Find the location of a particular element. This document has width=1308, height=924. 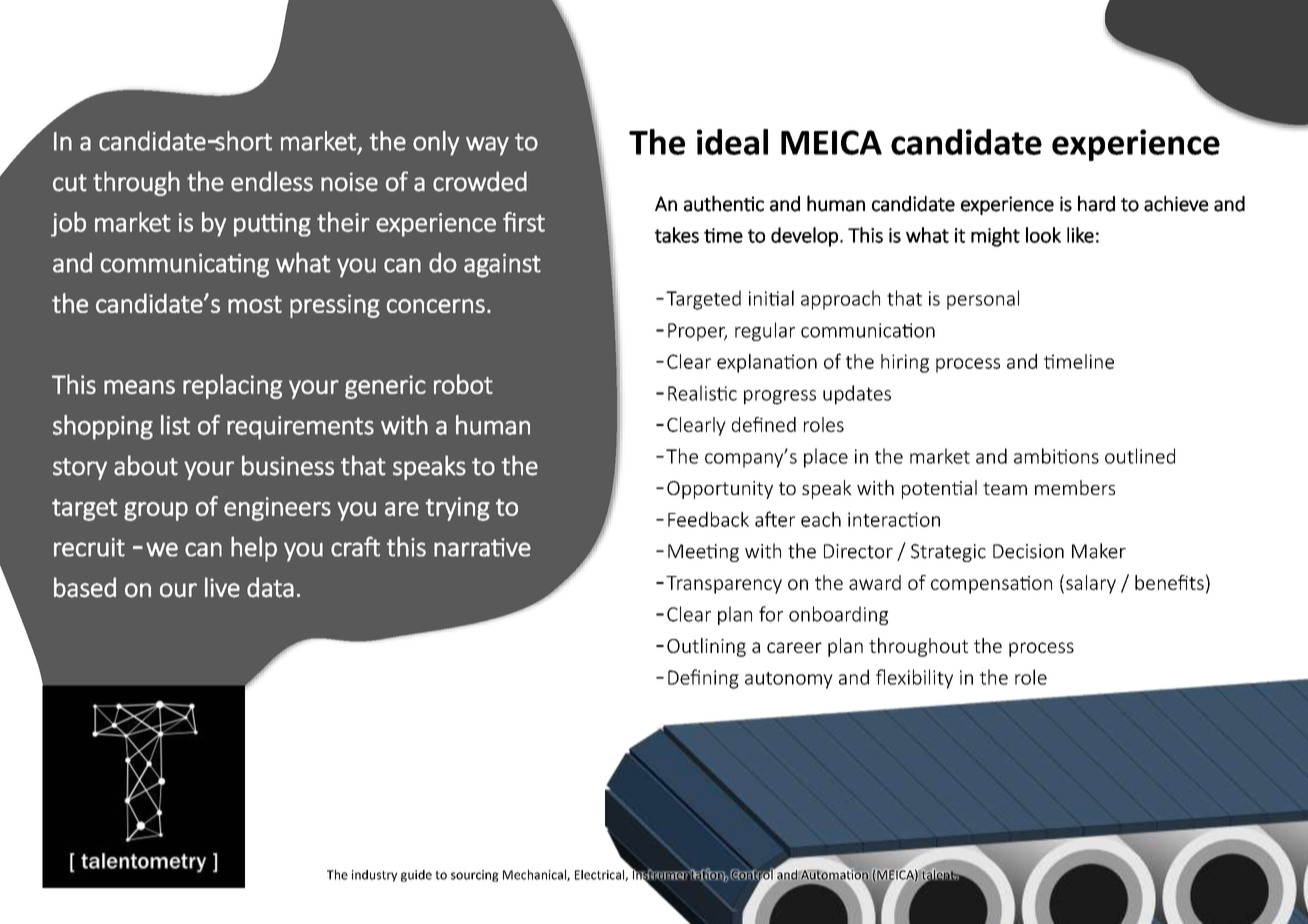

flexibility is located at coordinates (914, 679).
